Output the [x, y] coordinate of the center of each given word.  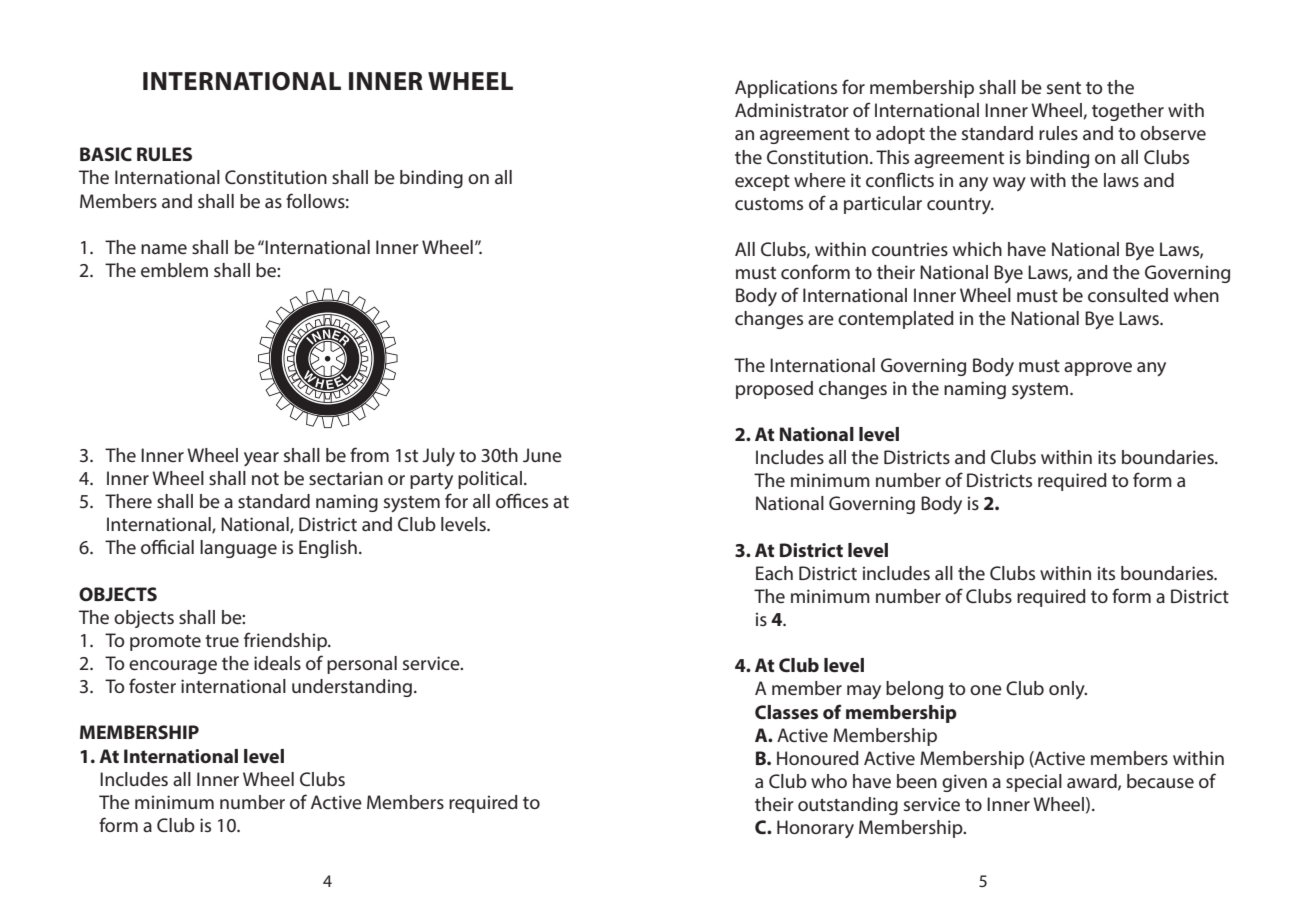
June [542, 455]
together [1128, 112]
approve [1098, 369]
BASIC [106, 154]
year [261, 459]
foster [152, 685]
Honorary [815, 829]
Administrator [792, 110]
